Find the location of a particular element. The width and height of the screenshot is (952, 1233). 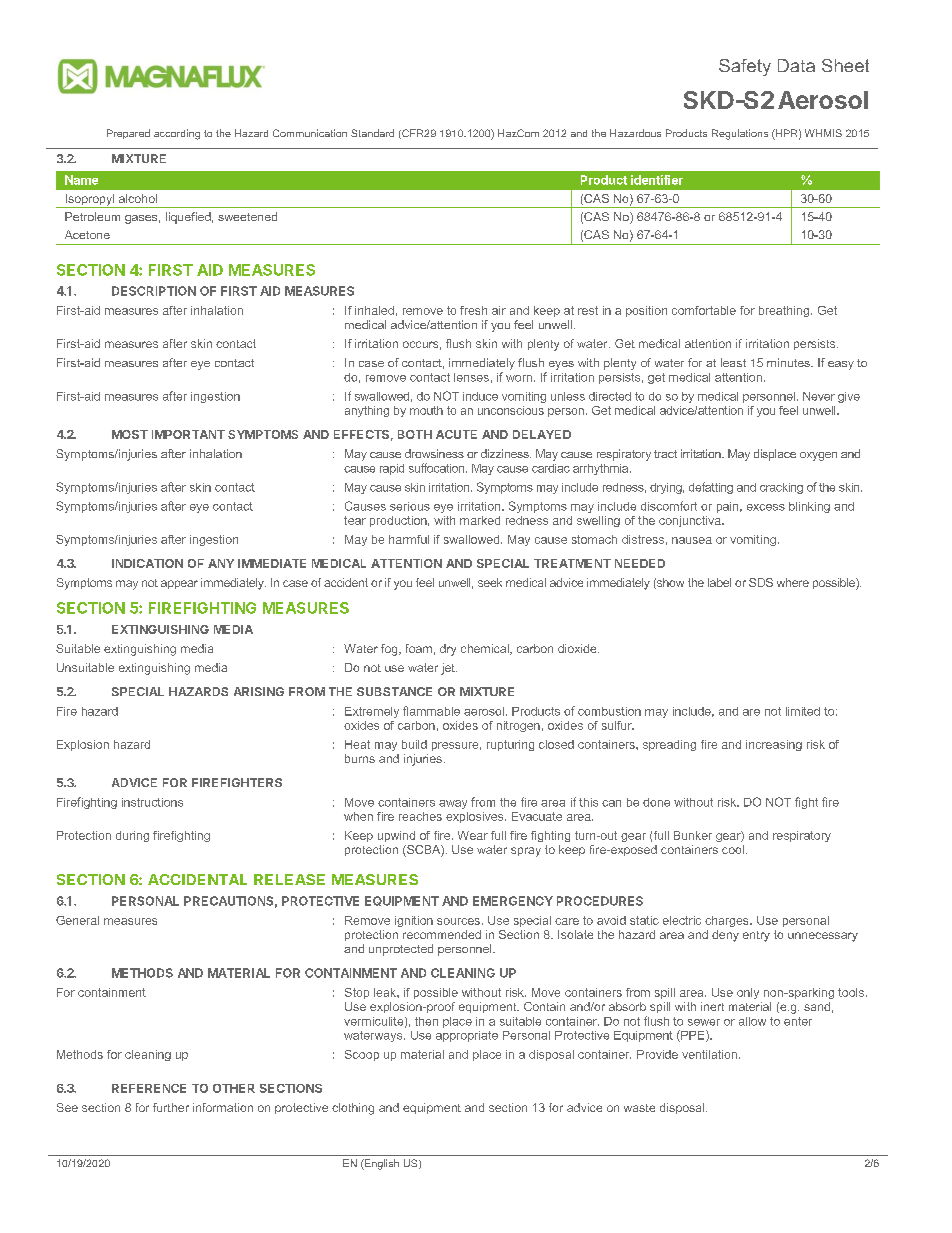

Standard is located at coordinates (372, 133).
